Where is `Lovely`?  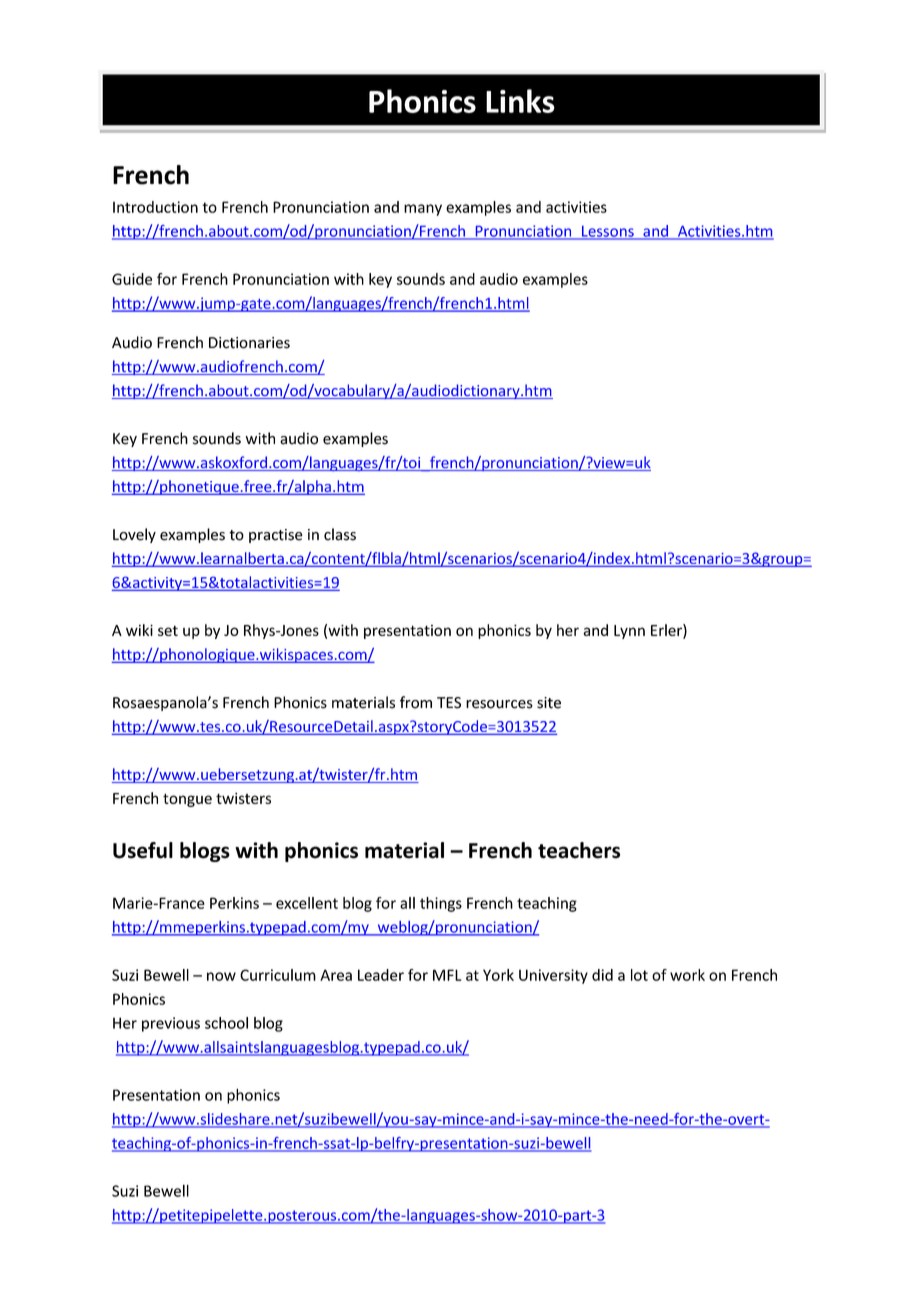
Lovely is located at coordinates (134, 535).
